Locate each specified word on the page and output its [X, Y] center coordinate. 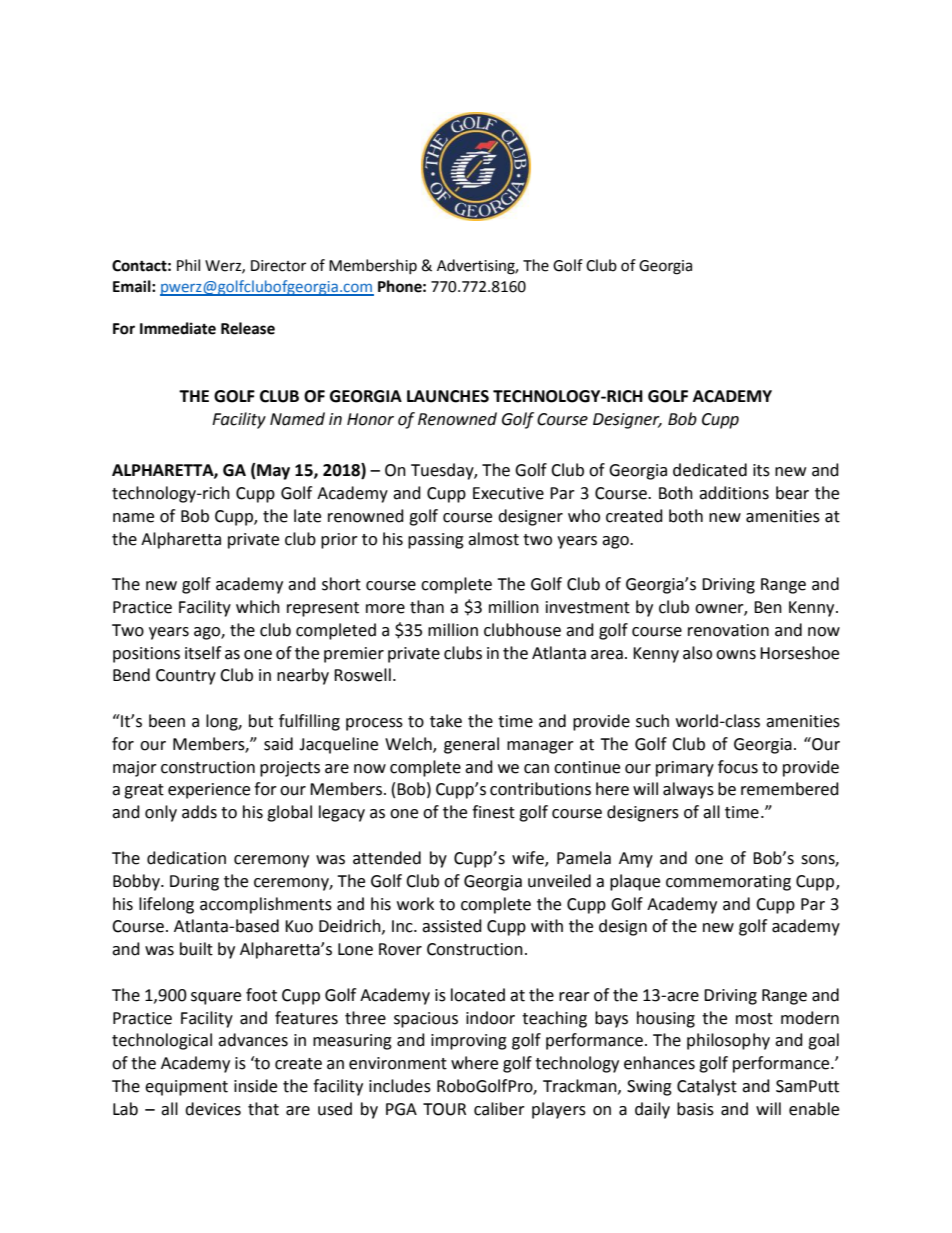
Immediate [178, 328]
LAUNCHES [448, 396]
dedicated [710, 470]
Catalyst [707, 1087]
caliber [499, 1109]
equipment [186, 1088]
